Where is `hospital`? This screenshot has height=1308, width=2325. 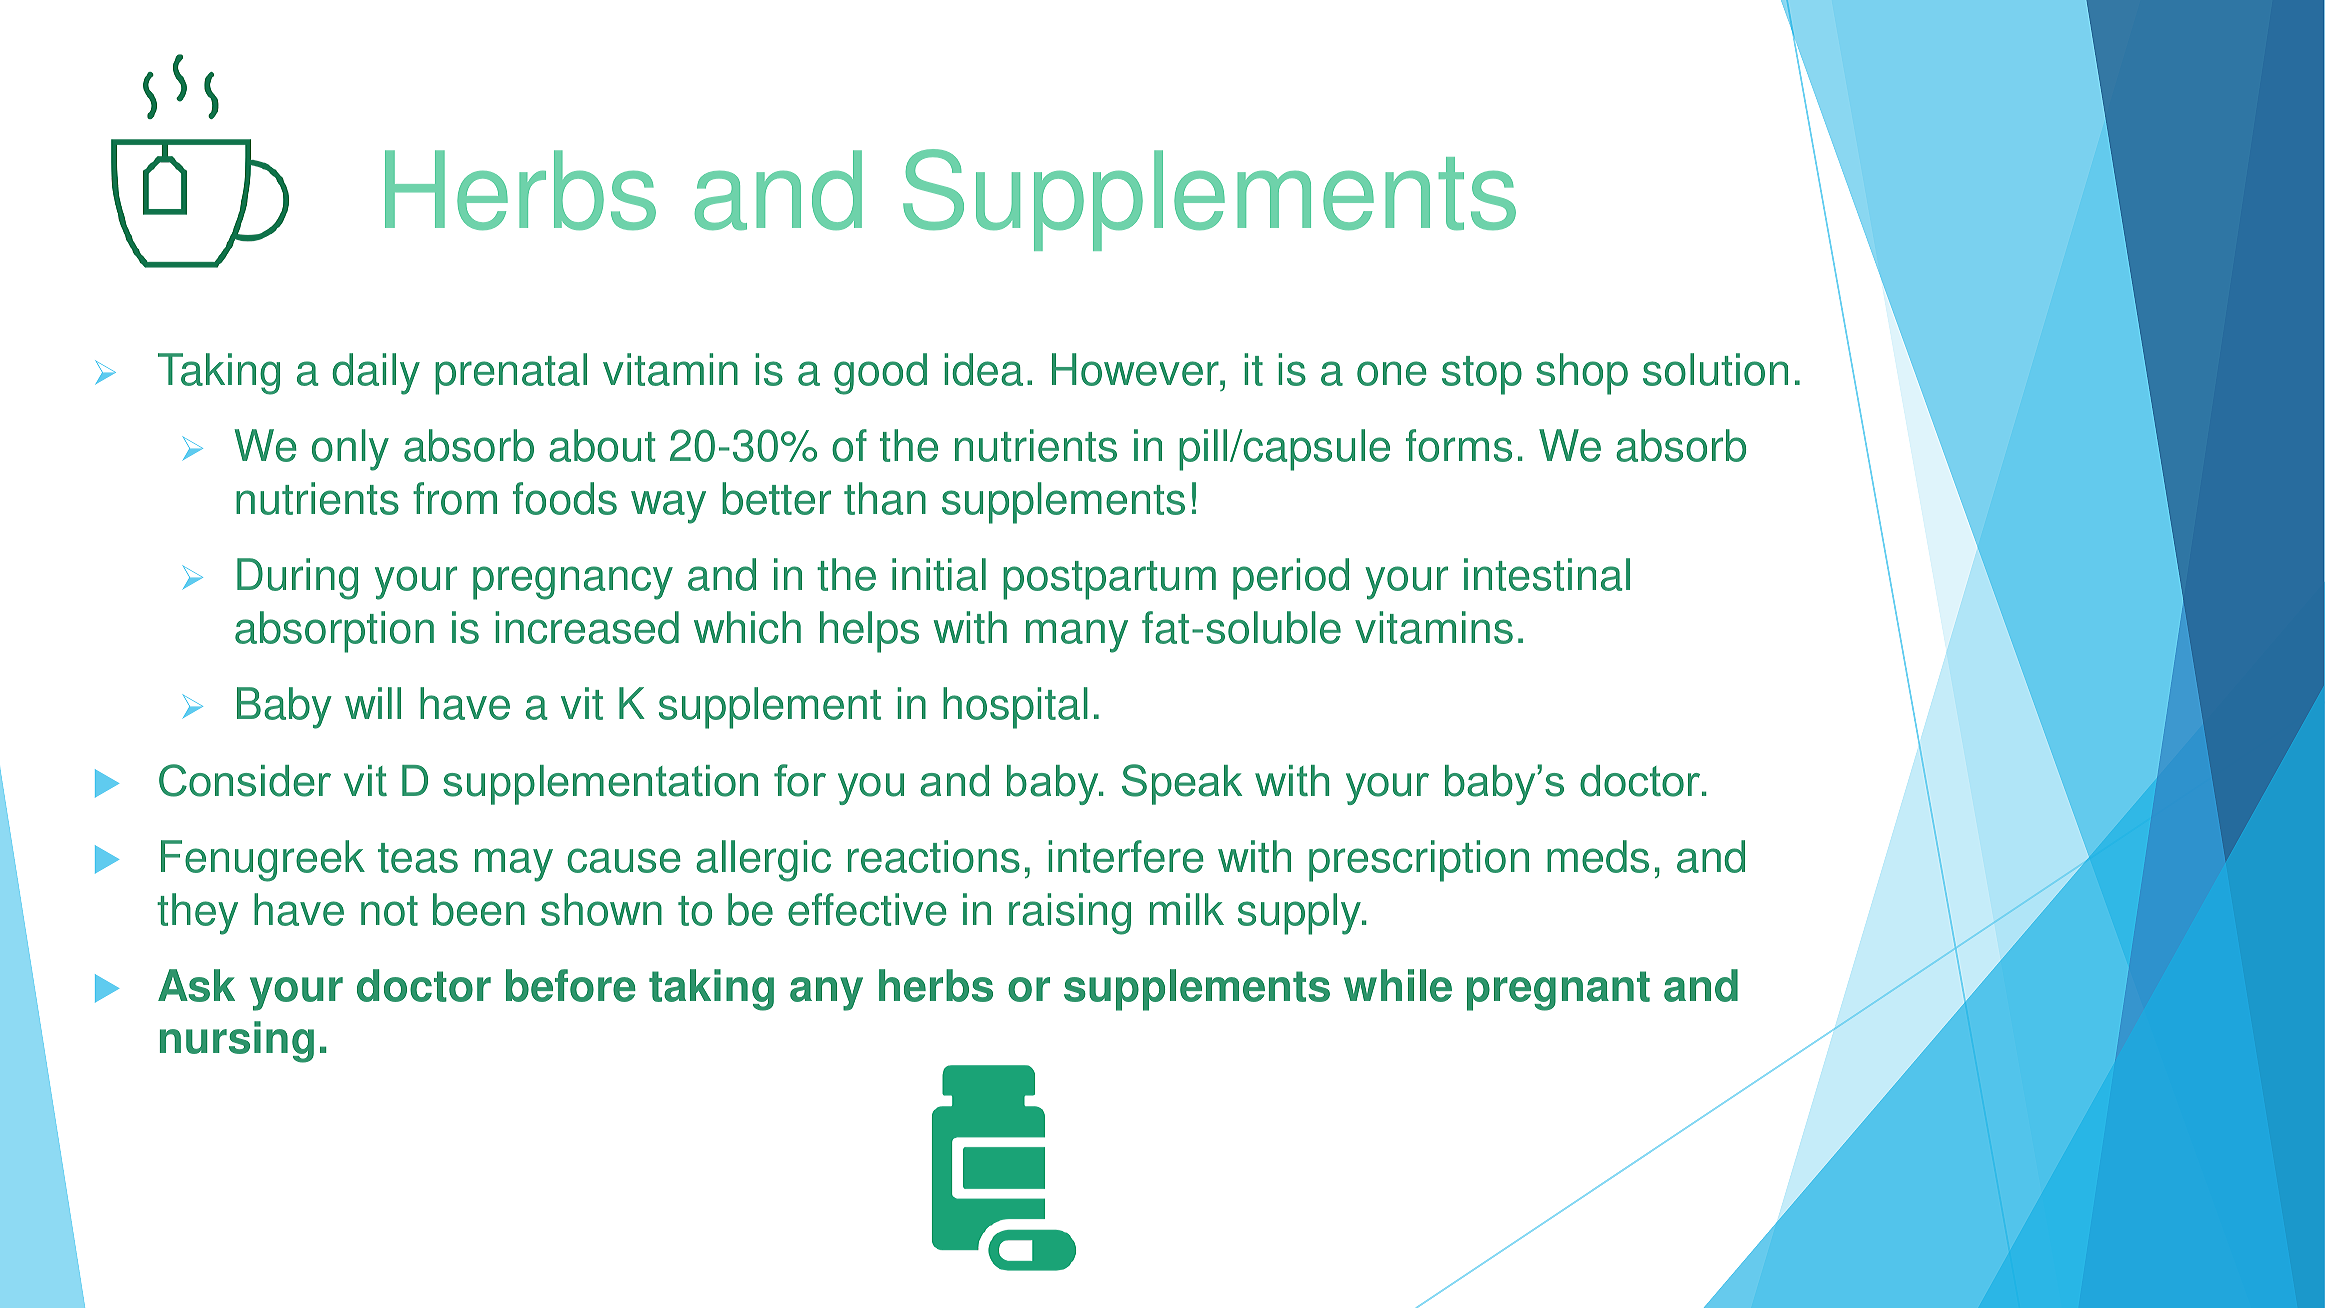
hospital is located at coordinates (1015, 708).
